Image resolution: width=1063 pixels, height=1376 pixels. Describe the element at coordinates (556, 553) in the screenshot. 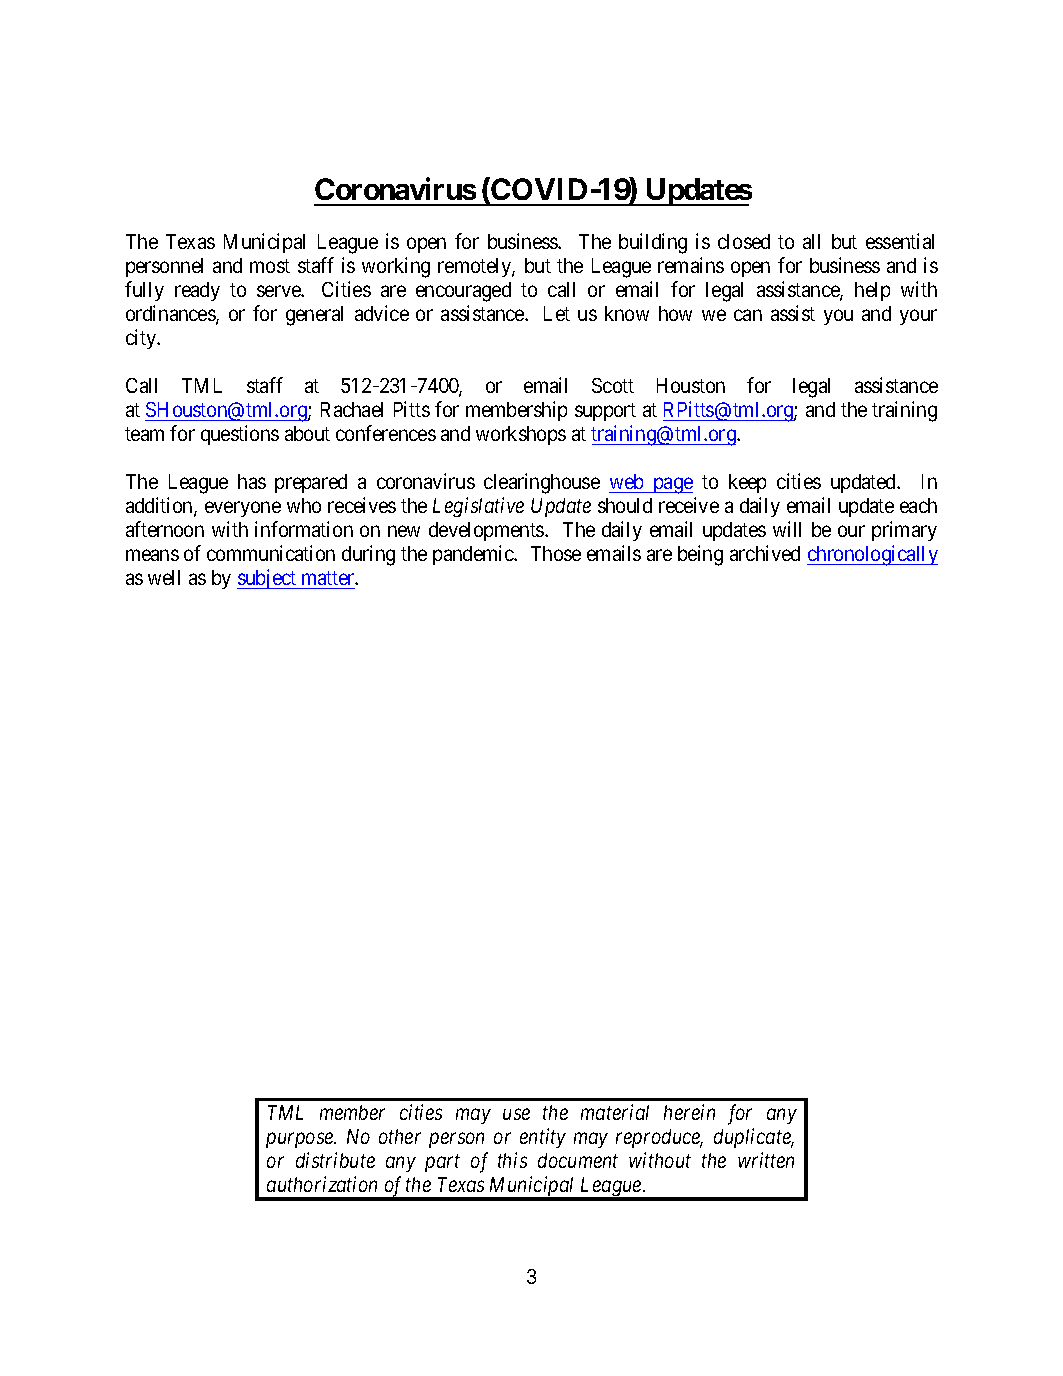

I see `Those` at that location.
